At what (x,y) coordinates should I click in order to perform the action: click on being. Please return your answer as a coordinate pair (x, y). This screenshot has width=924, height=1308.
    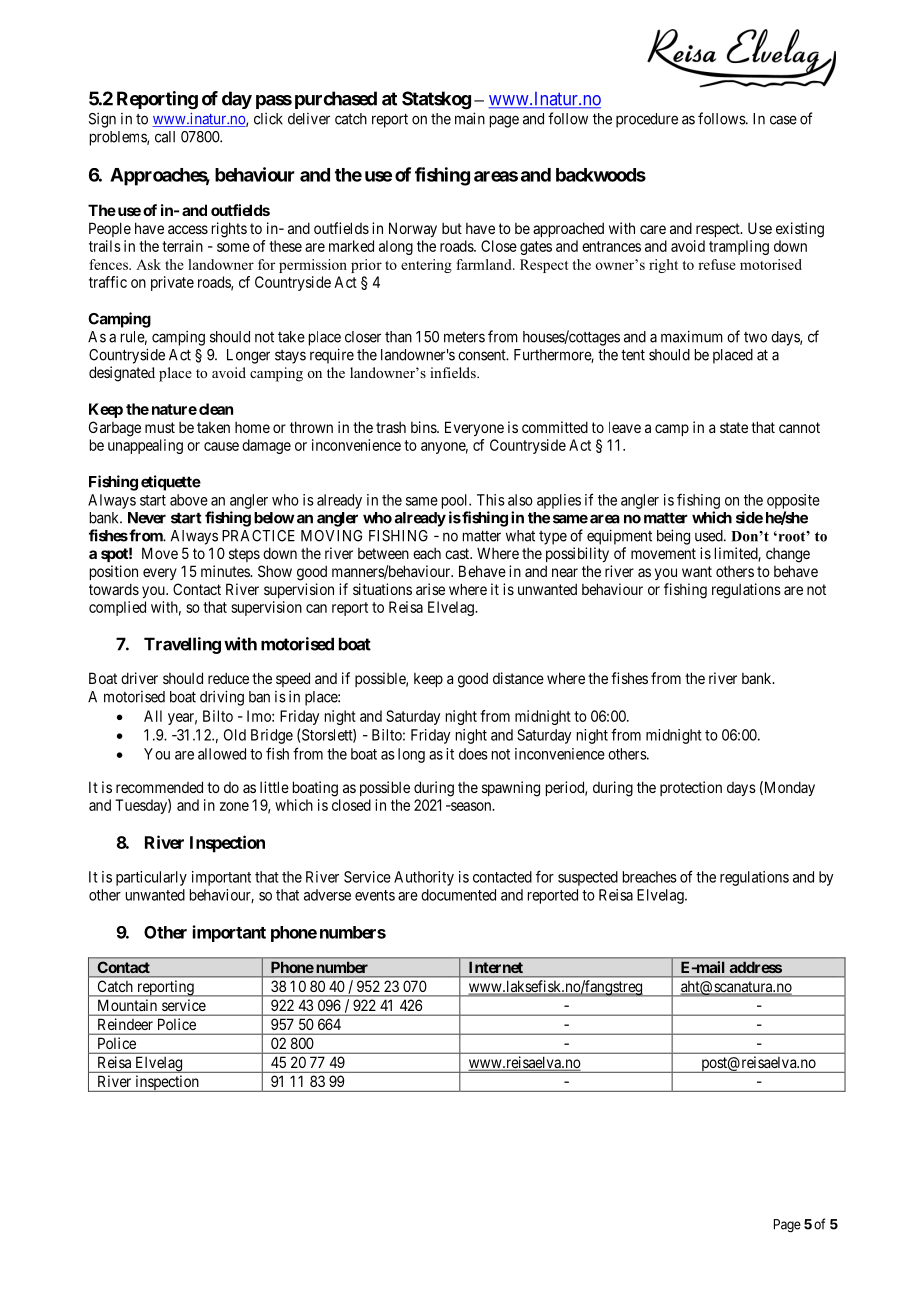
    Looking at the image, I should click on (673, 537).
